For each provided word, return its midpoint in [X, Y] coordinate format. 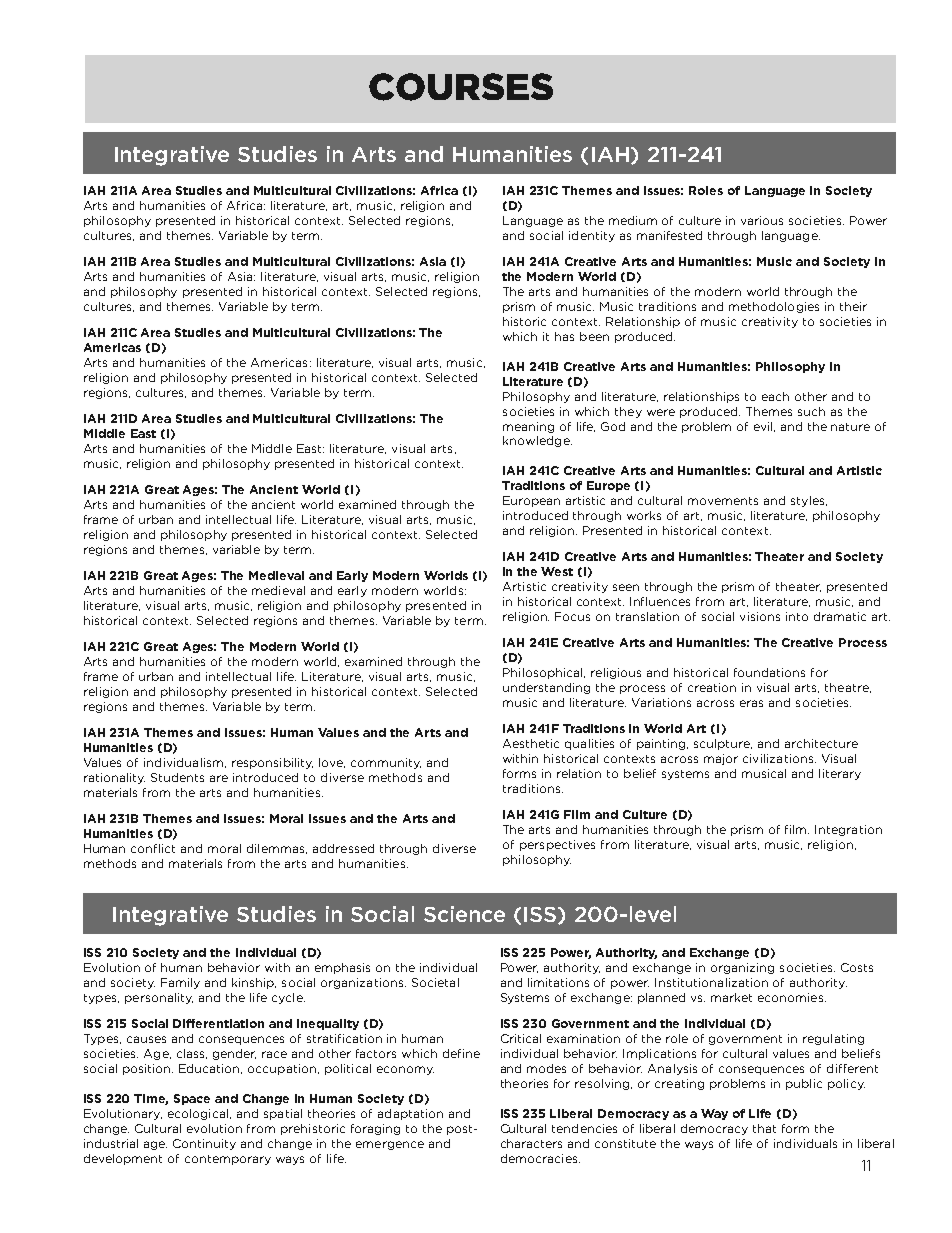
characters [531, 1143]
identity [592, 236]
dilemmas [277, 849]
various [762, 220]
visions [760, 616]
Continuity [204, 1144]
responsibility [272, 763]
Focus [572, 616]
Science [464, 914]
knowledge [537, 441]
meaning [528, 427]
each [775, 396]
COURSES [461, 87]
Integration [848, 830]
